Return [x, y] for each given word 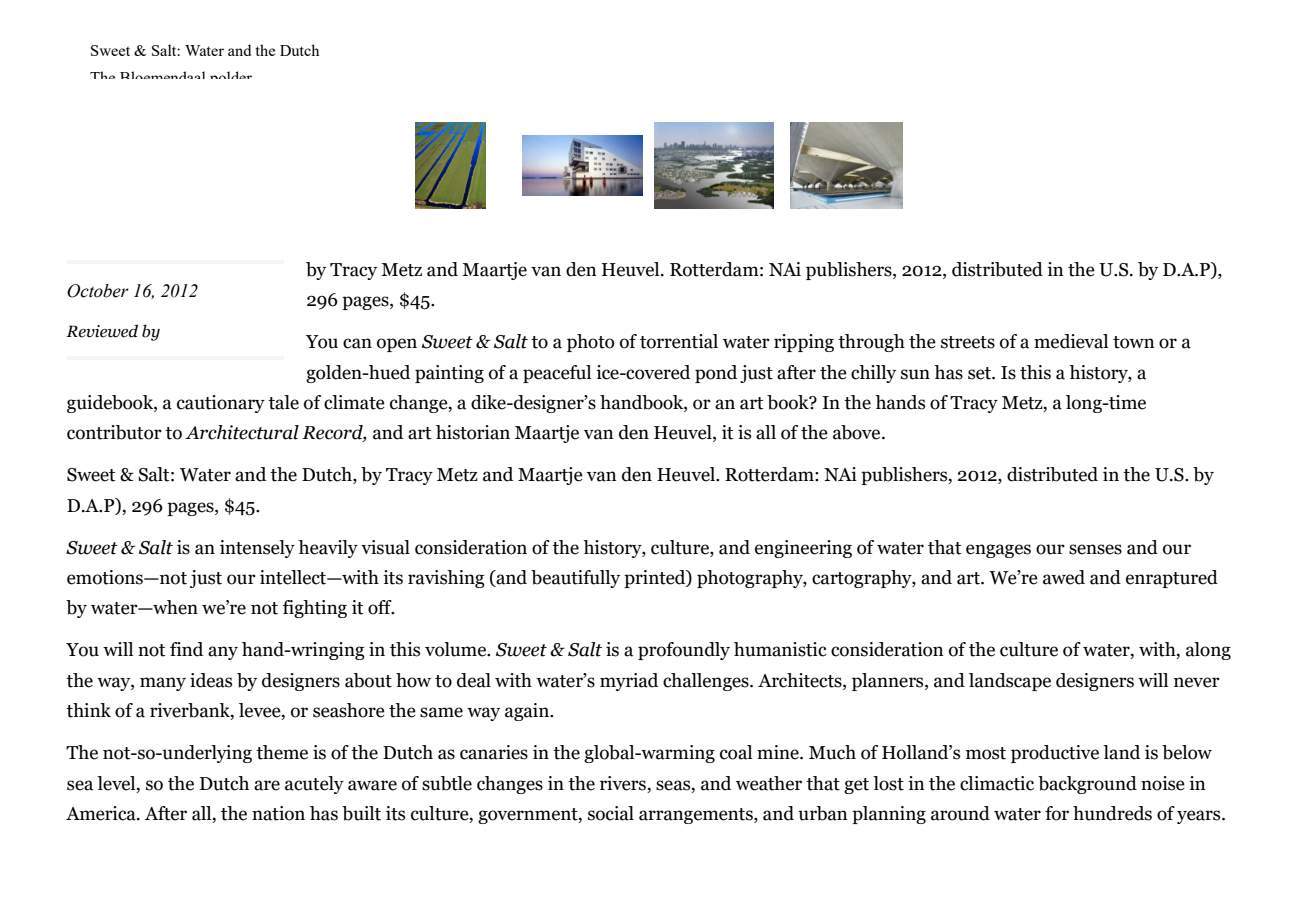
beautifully [575, 579]
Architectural [242, 432]
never [1197, 682]
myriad [629, 682]
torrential [679, 341]
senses [1095, 549]
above [858, 432]
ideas [211, 680]
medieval [1071, 341]
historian [473, 432]
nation [278, 813]
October [98, 291]
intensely [257, 549]
